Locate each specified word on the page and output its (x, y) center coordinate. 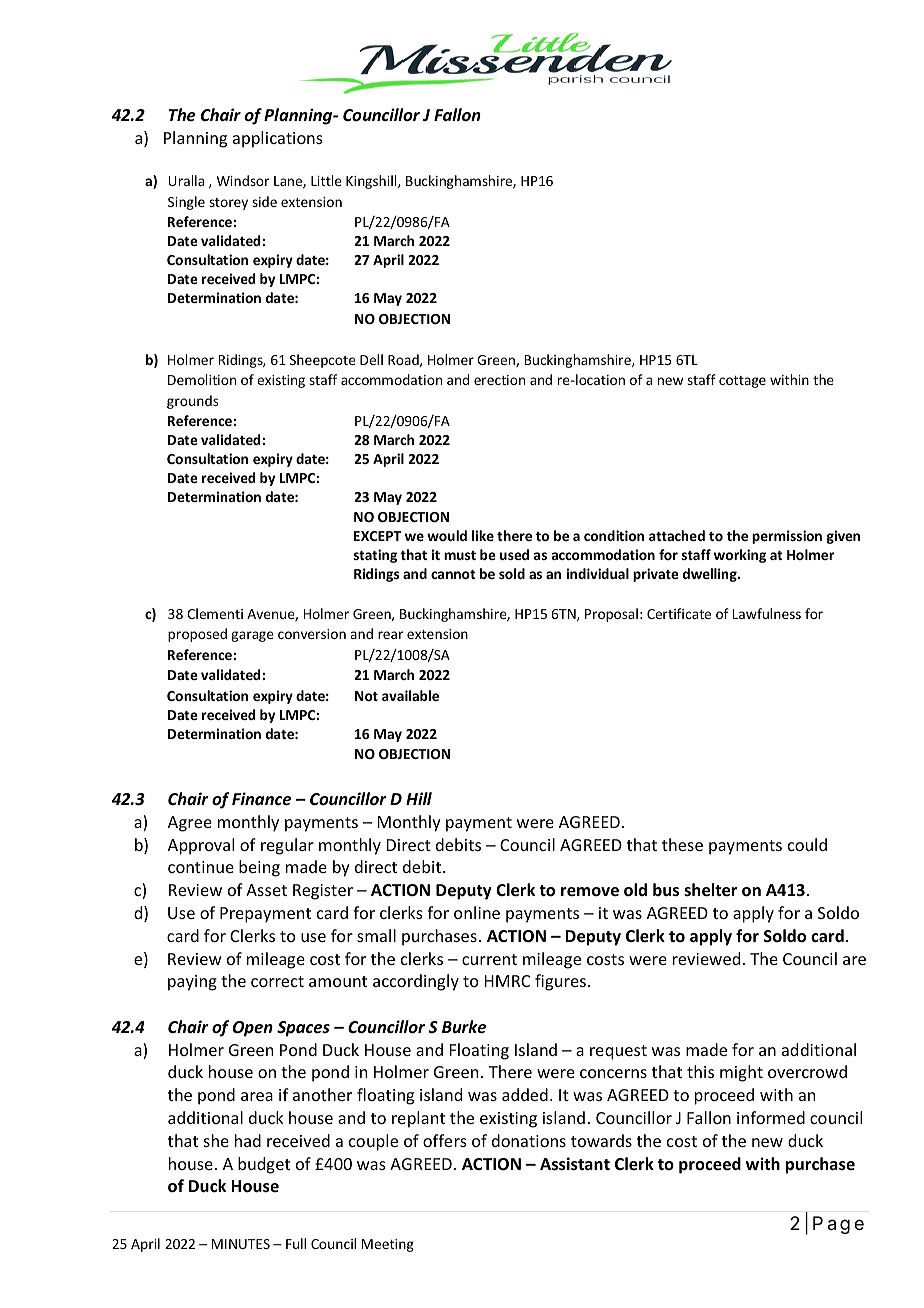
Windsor (243, 180)
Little (326, 180)
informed (771, 1117)
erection (499, 380)
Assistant (575, 1164)
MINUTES (241, 1244)
